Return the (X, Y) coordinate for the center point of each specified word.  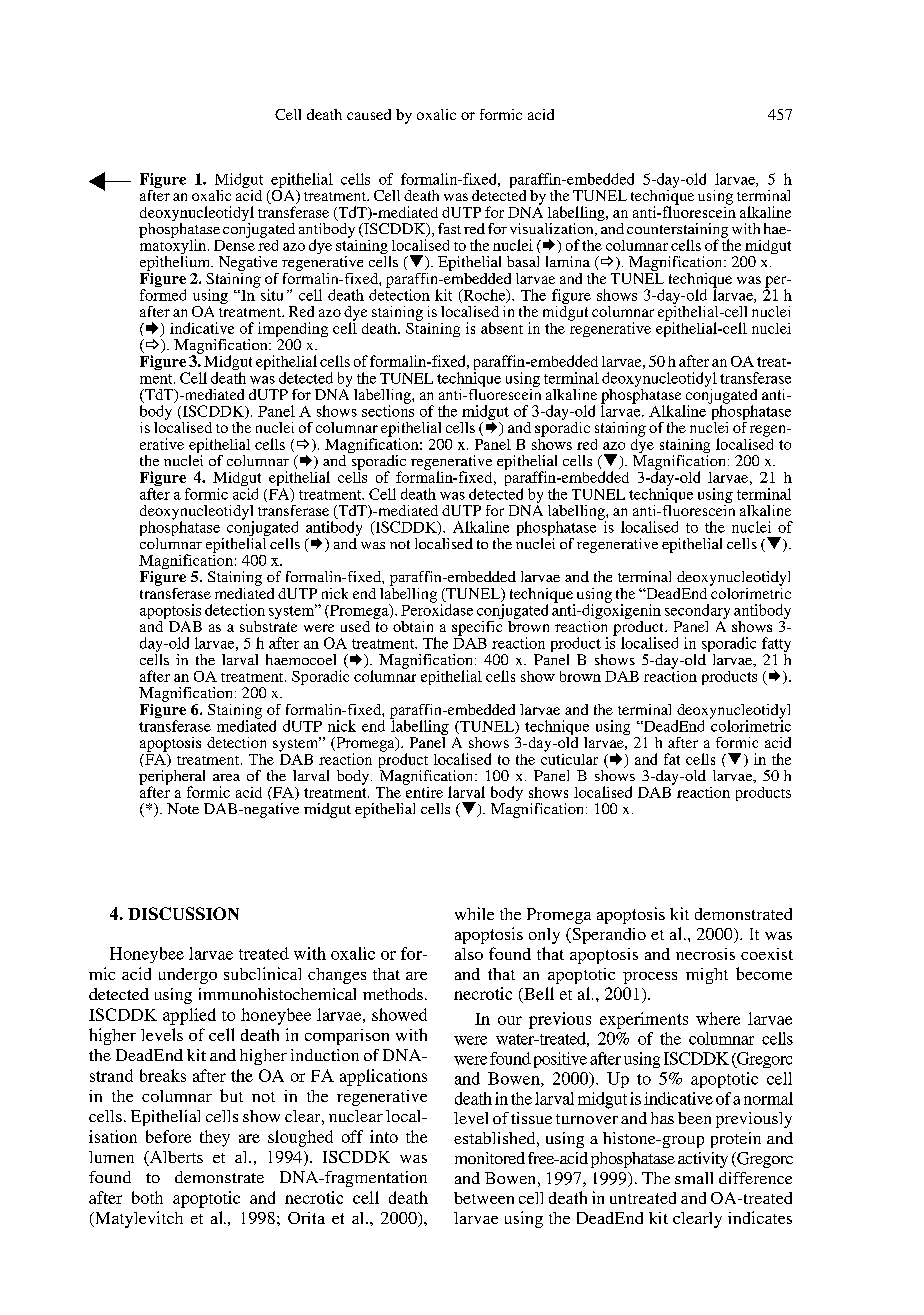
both (147, 1197)
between (484, 1198)
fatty (776, 646)
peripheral (172, 778)
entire (423, 791)
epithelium (176, 263)
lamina (568, 261)
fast (449, 228)
